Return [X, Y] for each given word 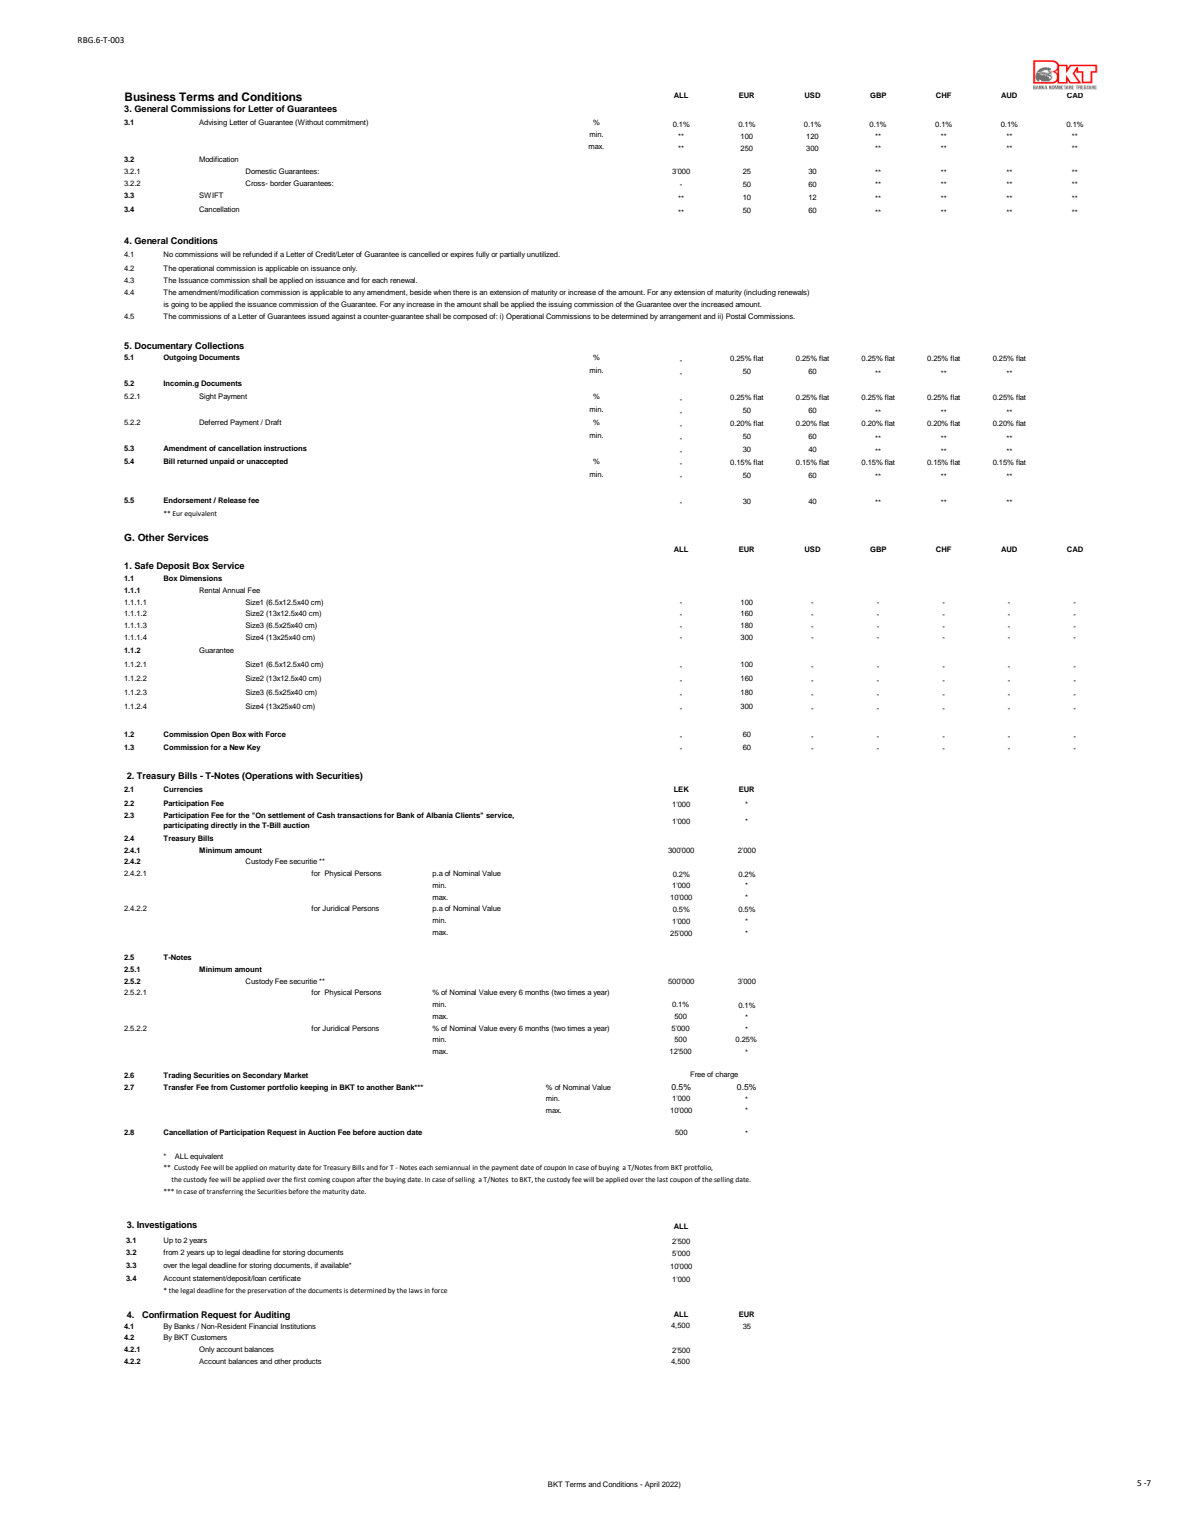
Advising [213, 123]
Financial [263, 1326]
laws [416, 1290]
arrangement [681, 317]
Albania [439, 815]
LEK [681, 789]
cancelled [424, 254]
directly [224, 826]
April [652, 1485]
